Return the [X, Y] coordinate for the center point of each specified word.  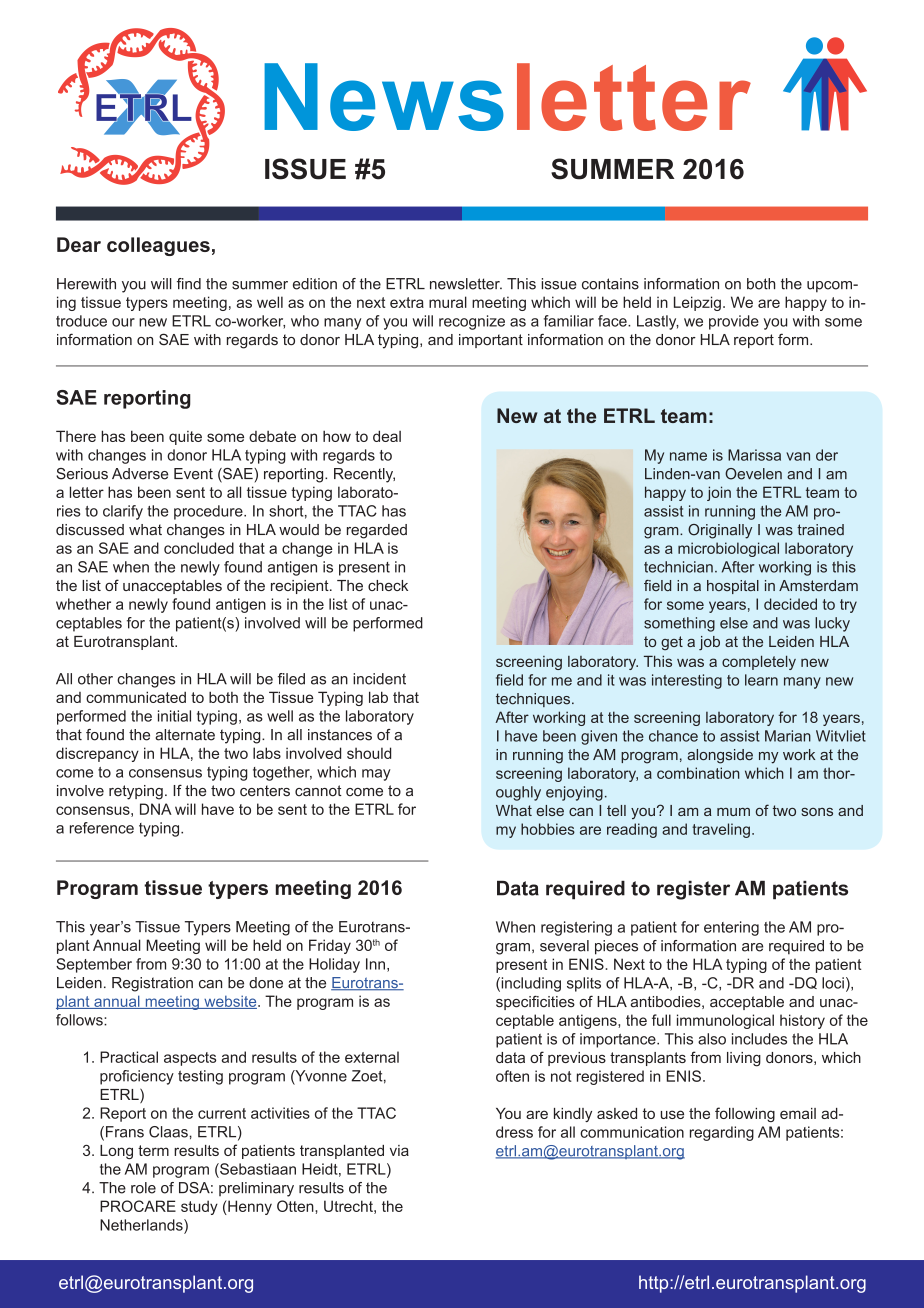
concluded [199, 548]
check [388, 585]
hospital [733, 587]
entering [731, 928]
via [399, 1150]
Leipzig [697, 303]
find [189, 284]
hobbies [548, 829]
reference [102, 828]
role [143, 1188]
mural [448, 302]
